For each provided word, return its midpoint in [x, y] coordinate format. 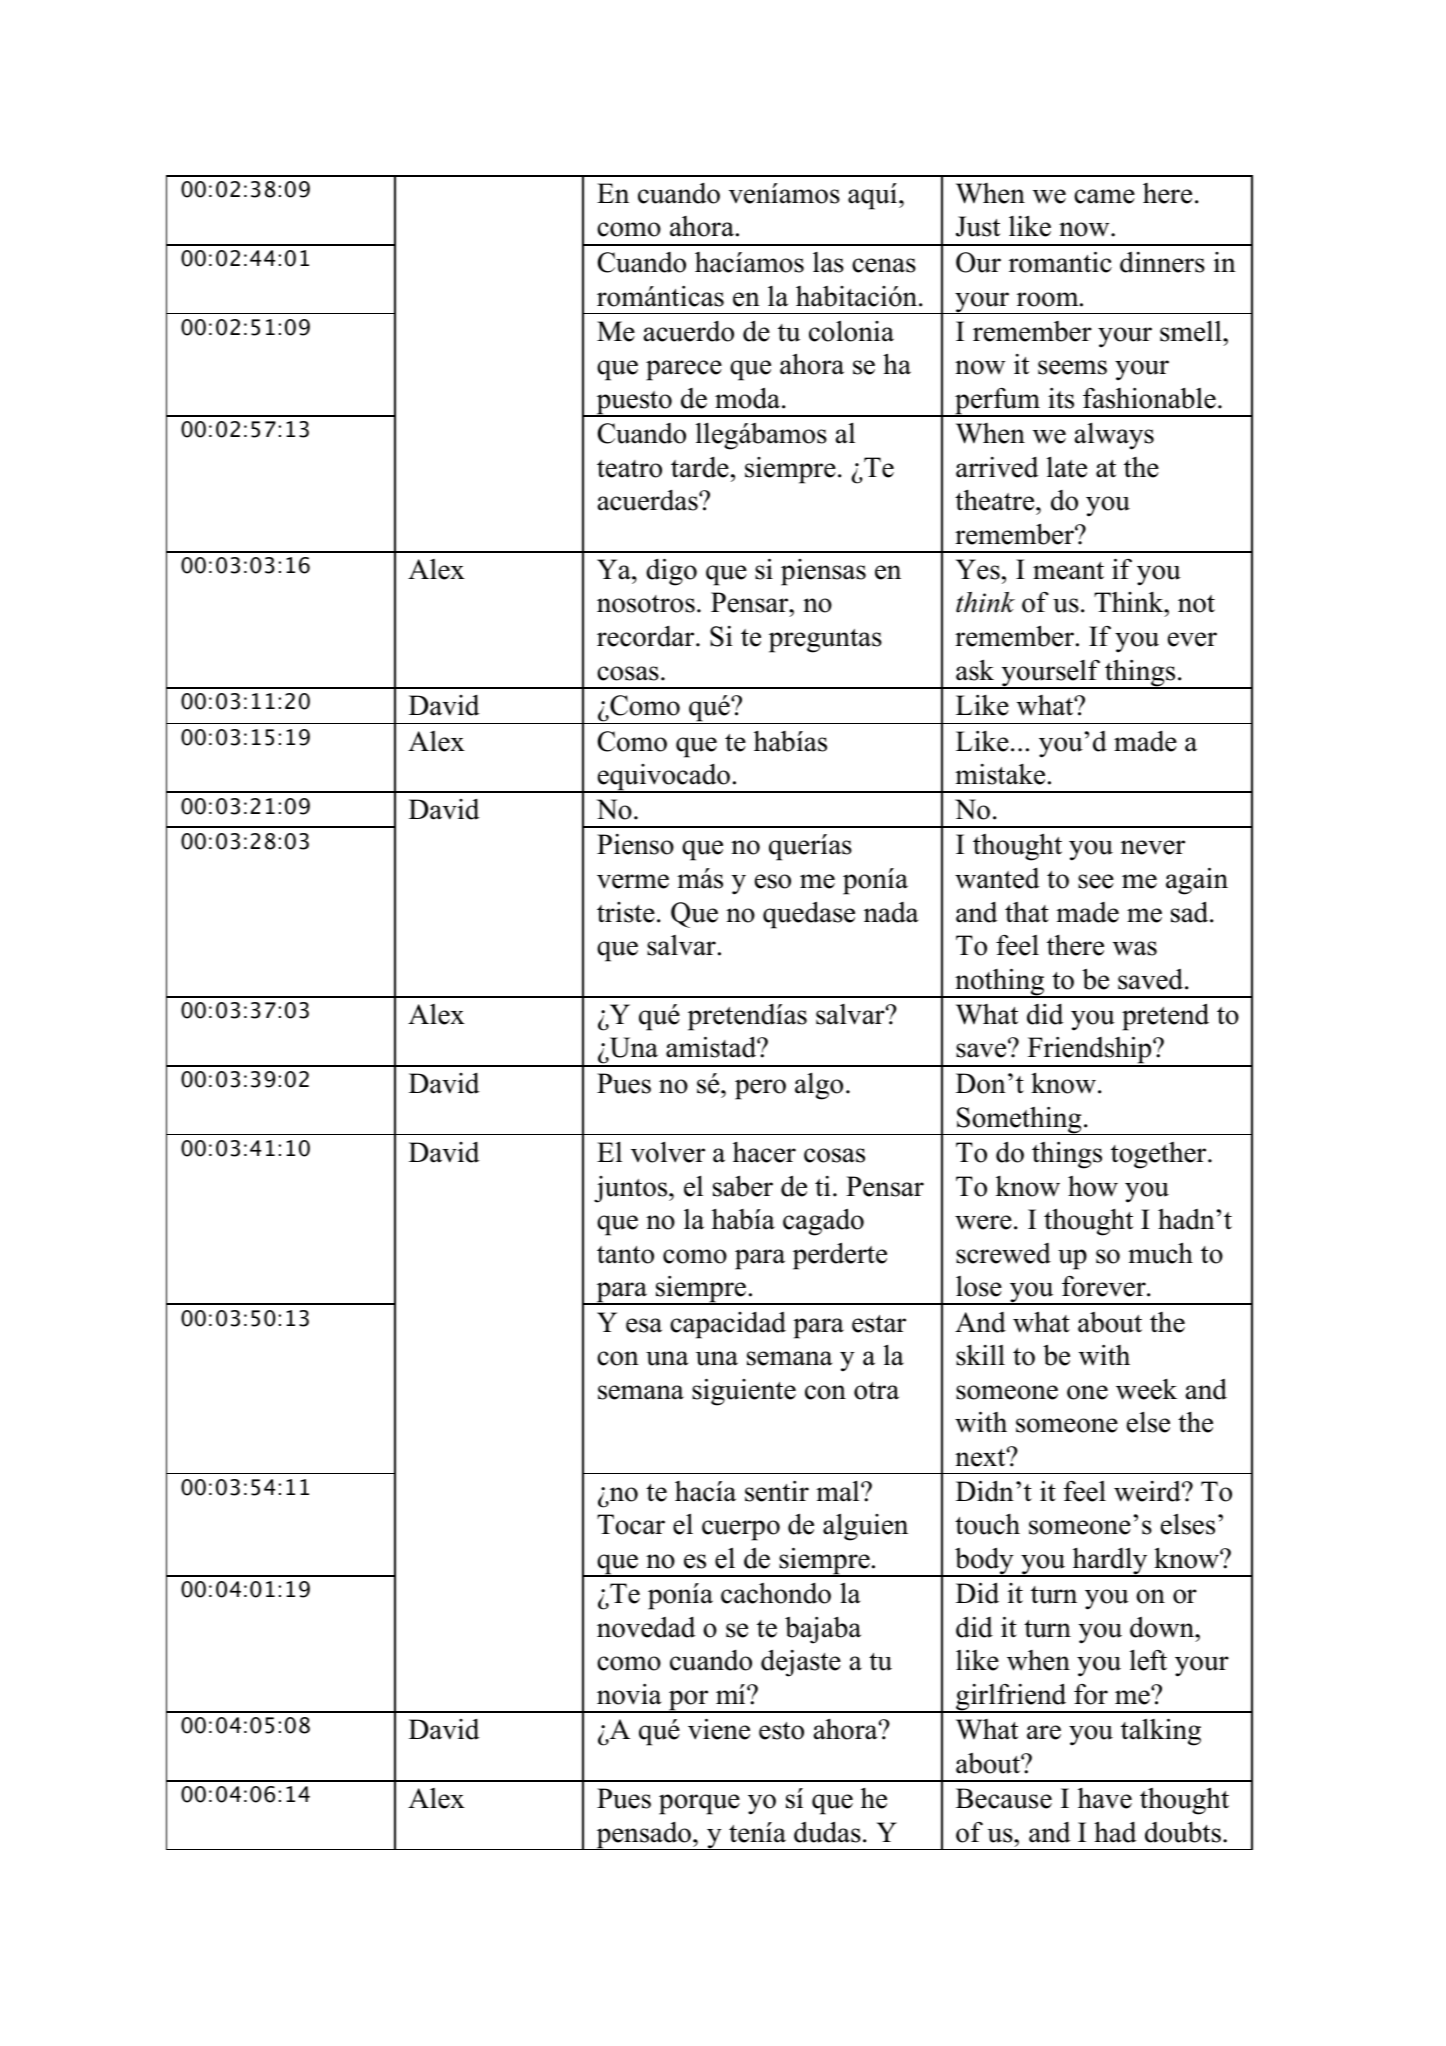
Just [978, 226]
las [828, 262]
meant [1068, 571]
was [1135, 948]
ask [975, 670]
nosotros [646, 604]
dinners [1162, 262]
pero [760, 1089]
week [1146, 1389]
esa [644, 1325]
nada [891, 912]
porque [699, 1804]
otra [876, 1391]
